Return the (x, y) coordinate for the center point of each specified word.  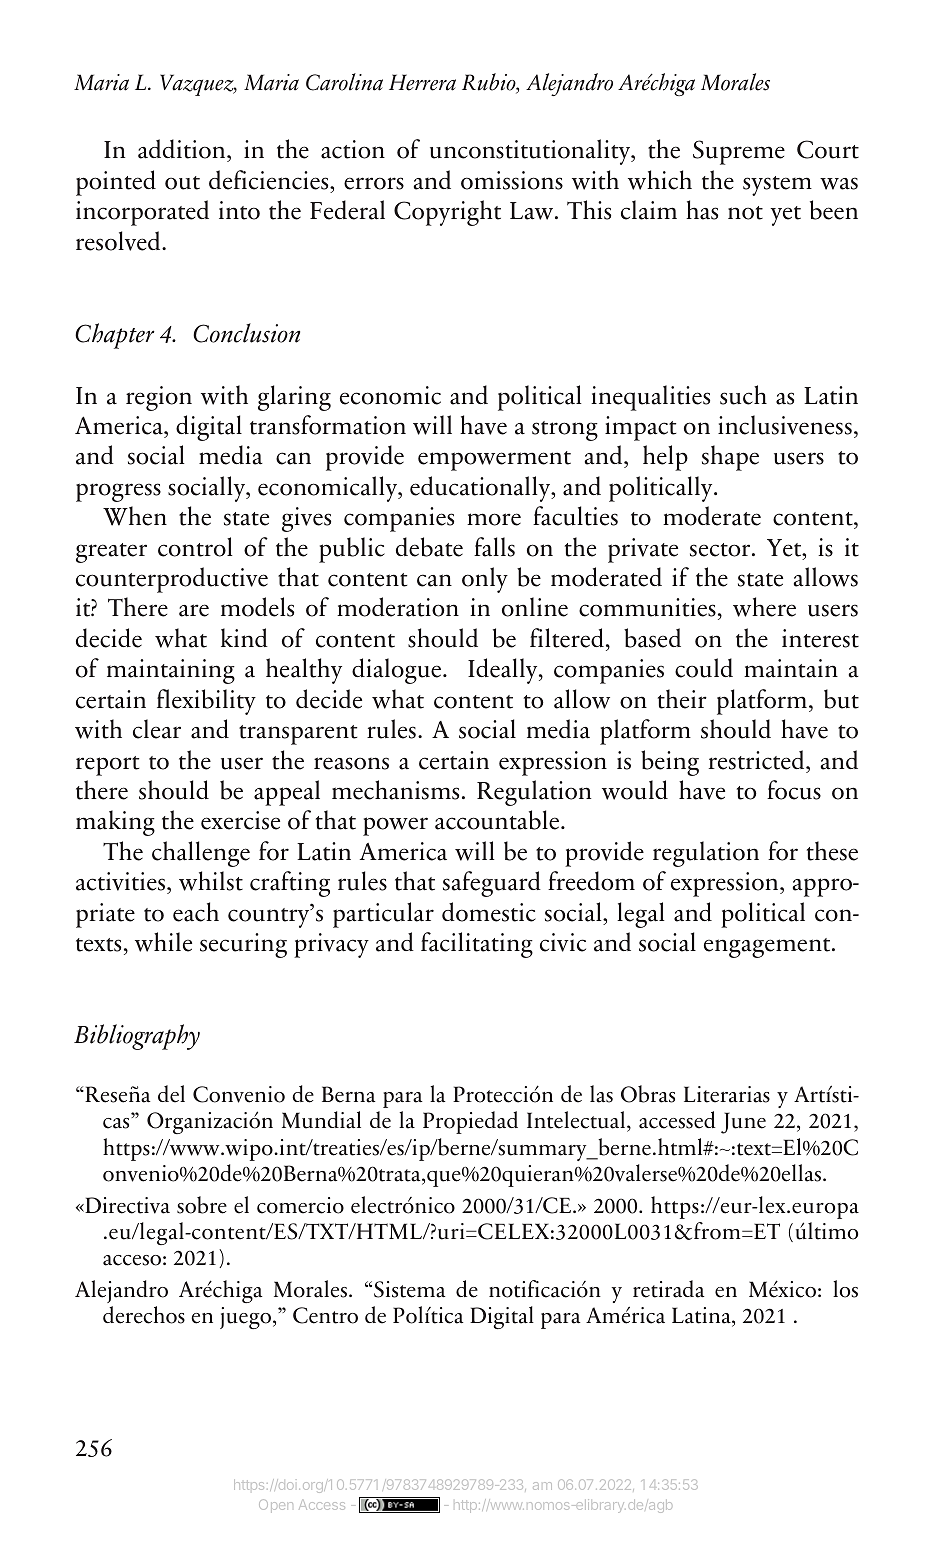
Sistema (410, 1289)
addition (183, 150)
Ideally (504, 671)
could (704, 668)
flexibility (206, 702)
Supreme (739, 152)
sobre (202, 1205)
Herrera (422, 82)
